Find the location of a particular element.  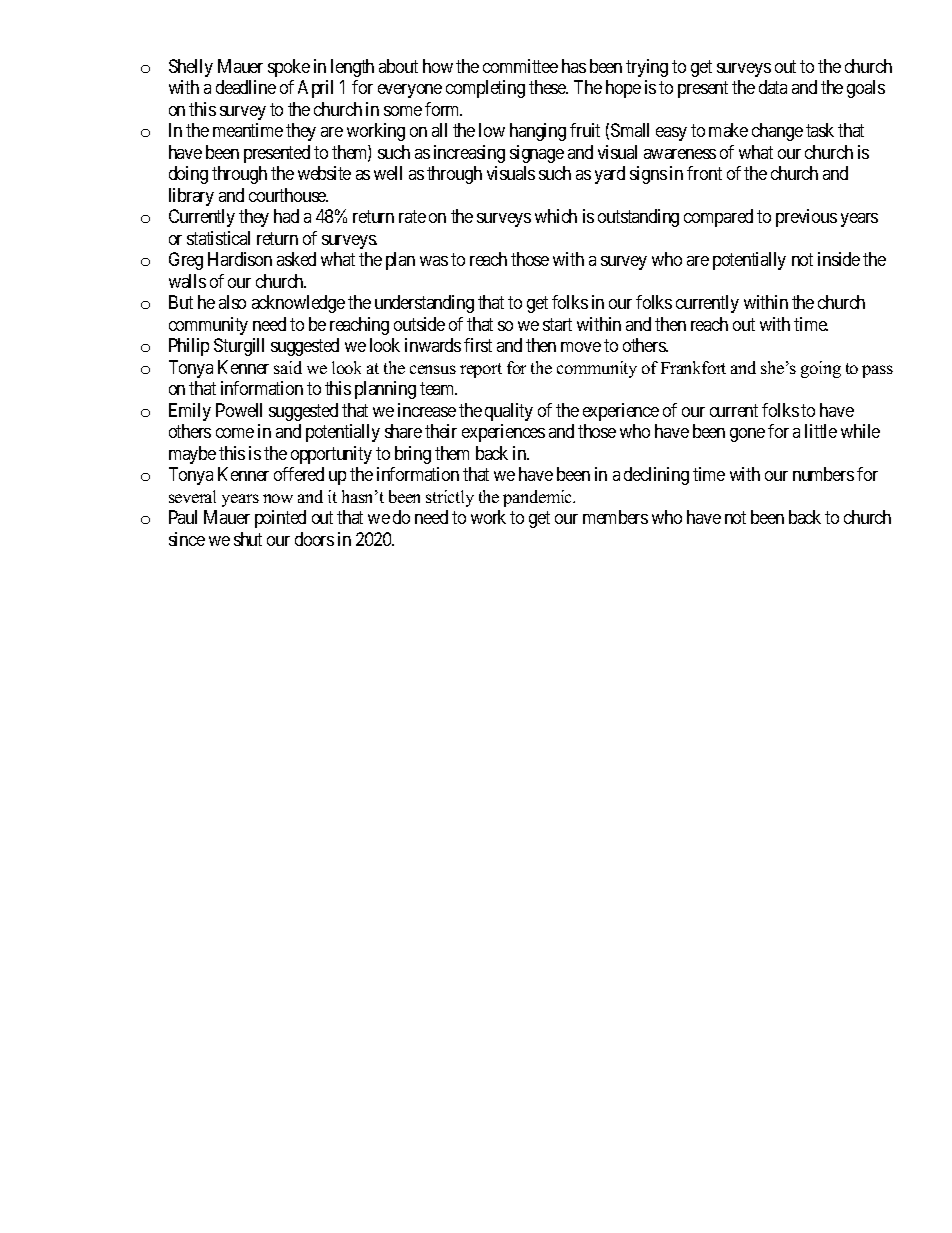

which is located at coordinates (556, 216).
